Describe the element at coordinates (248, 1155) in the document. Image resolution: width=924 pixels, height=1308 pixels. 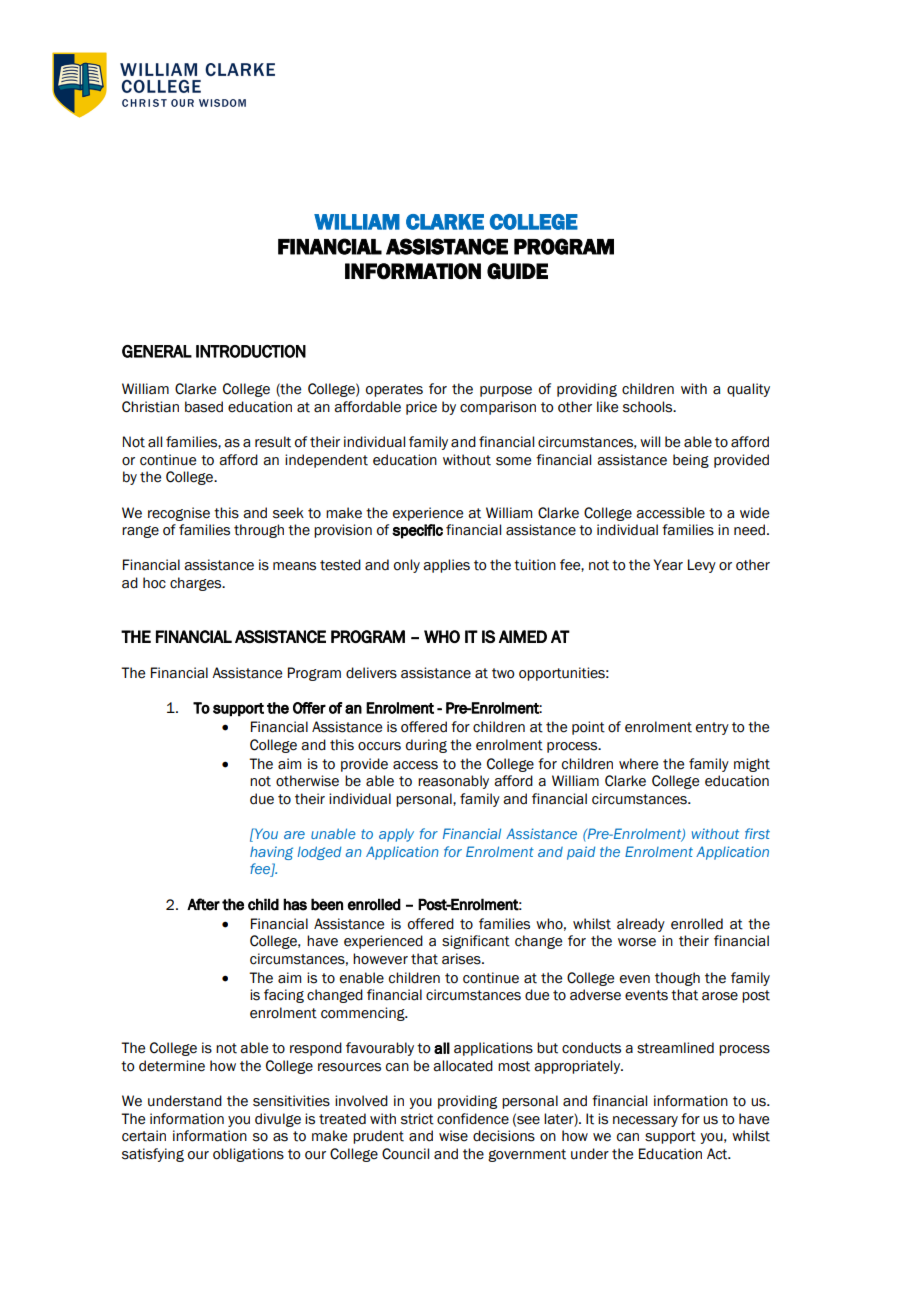
I see `obligations` at that location.
